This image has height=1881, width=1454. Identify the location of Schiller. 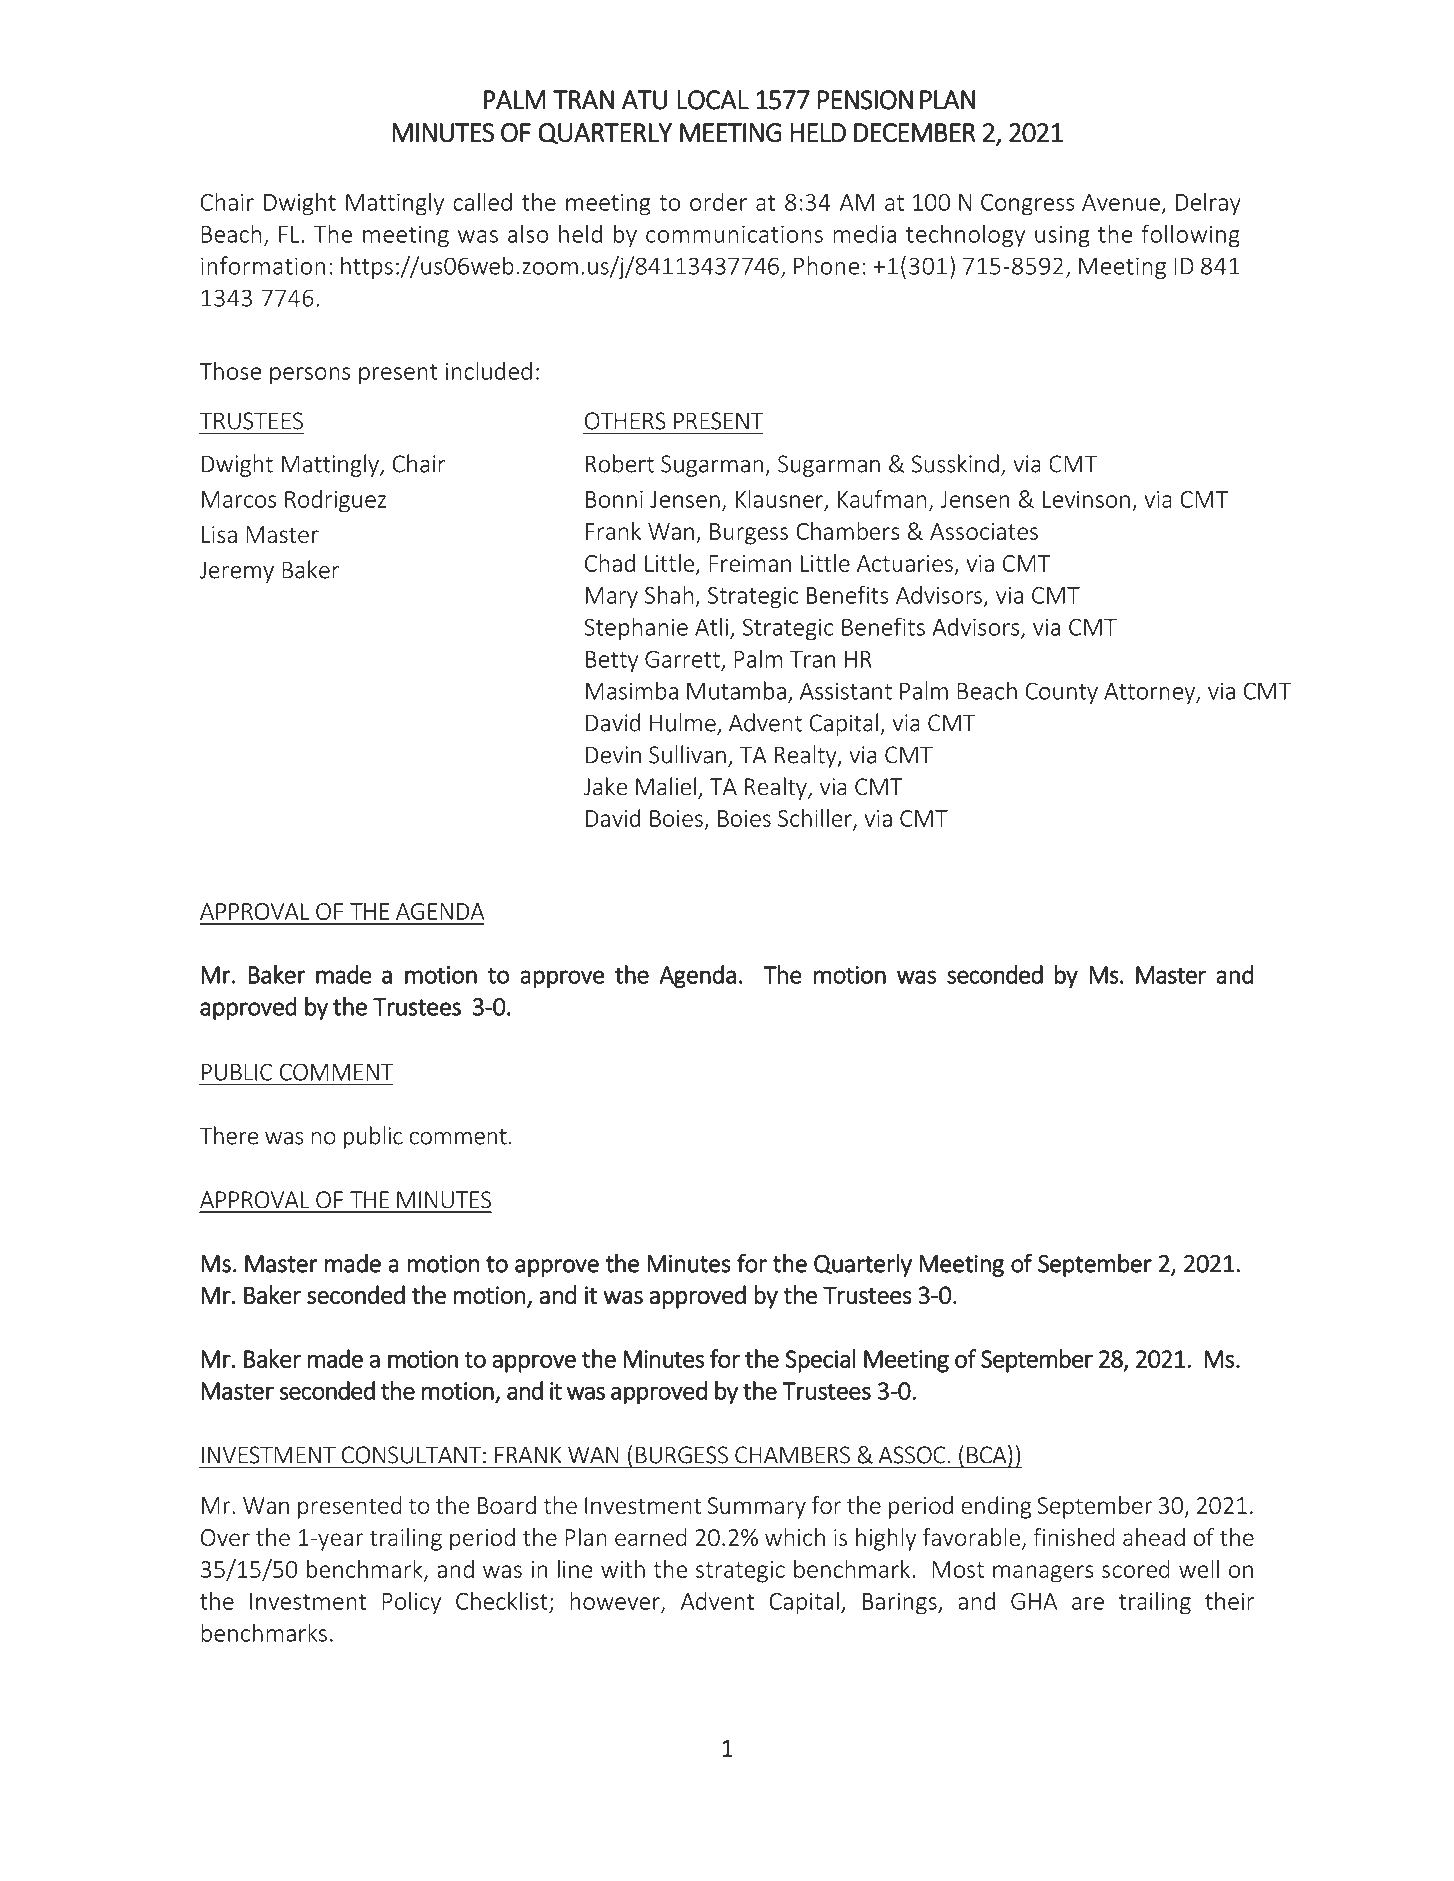
(816, 819).
